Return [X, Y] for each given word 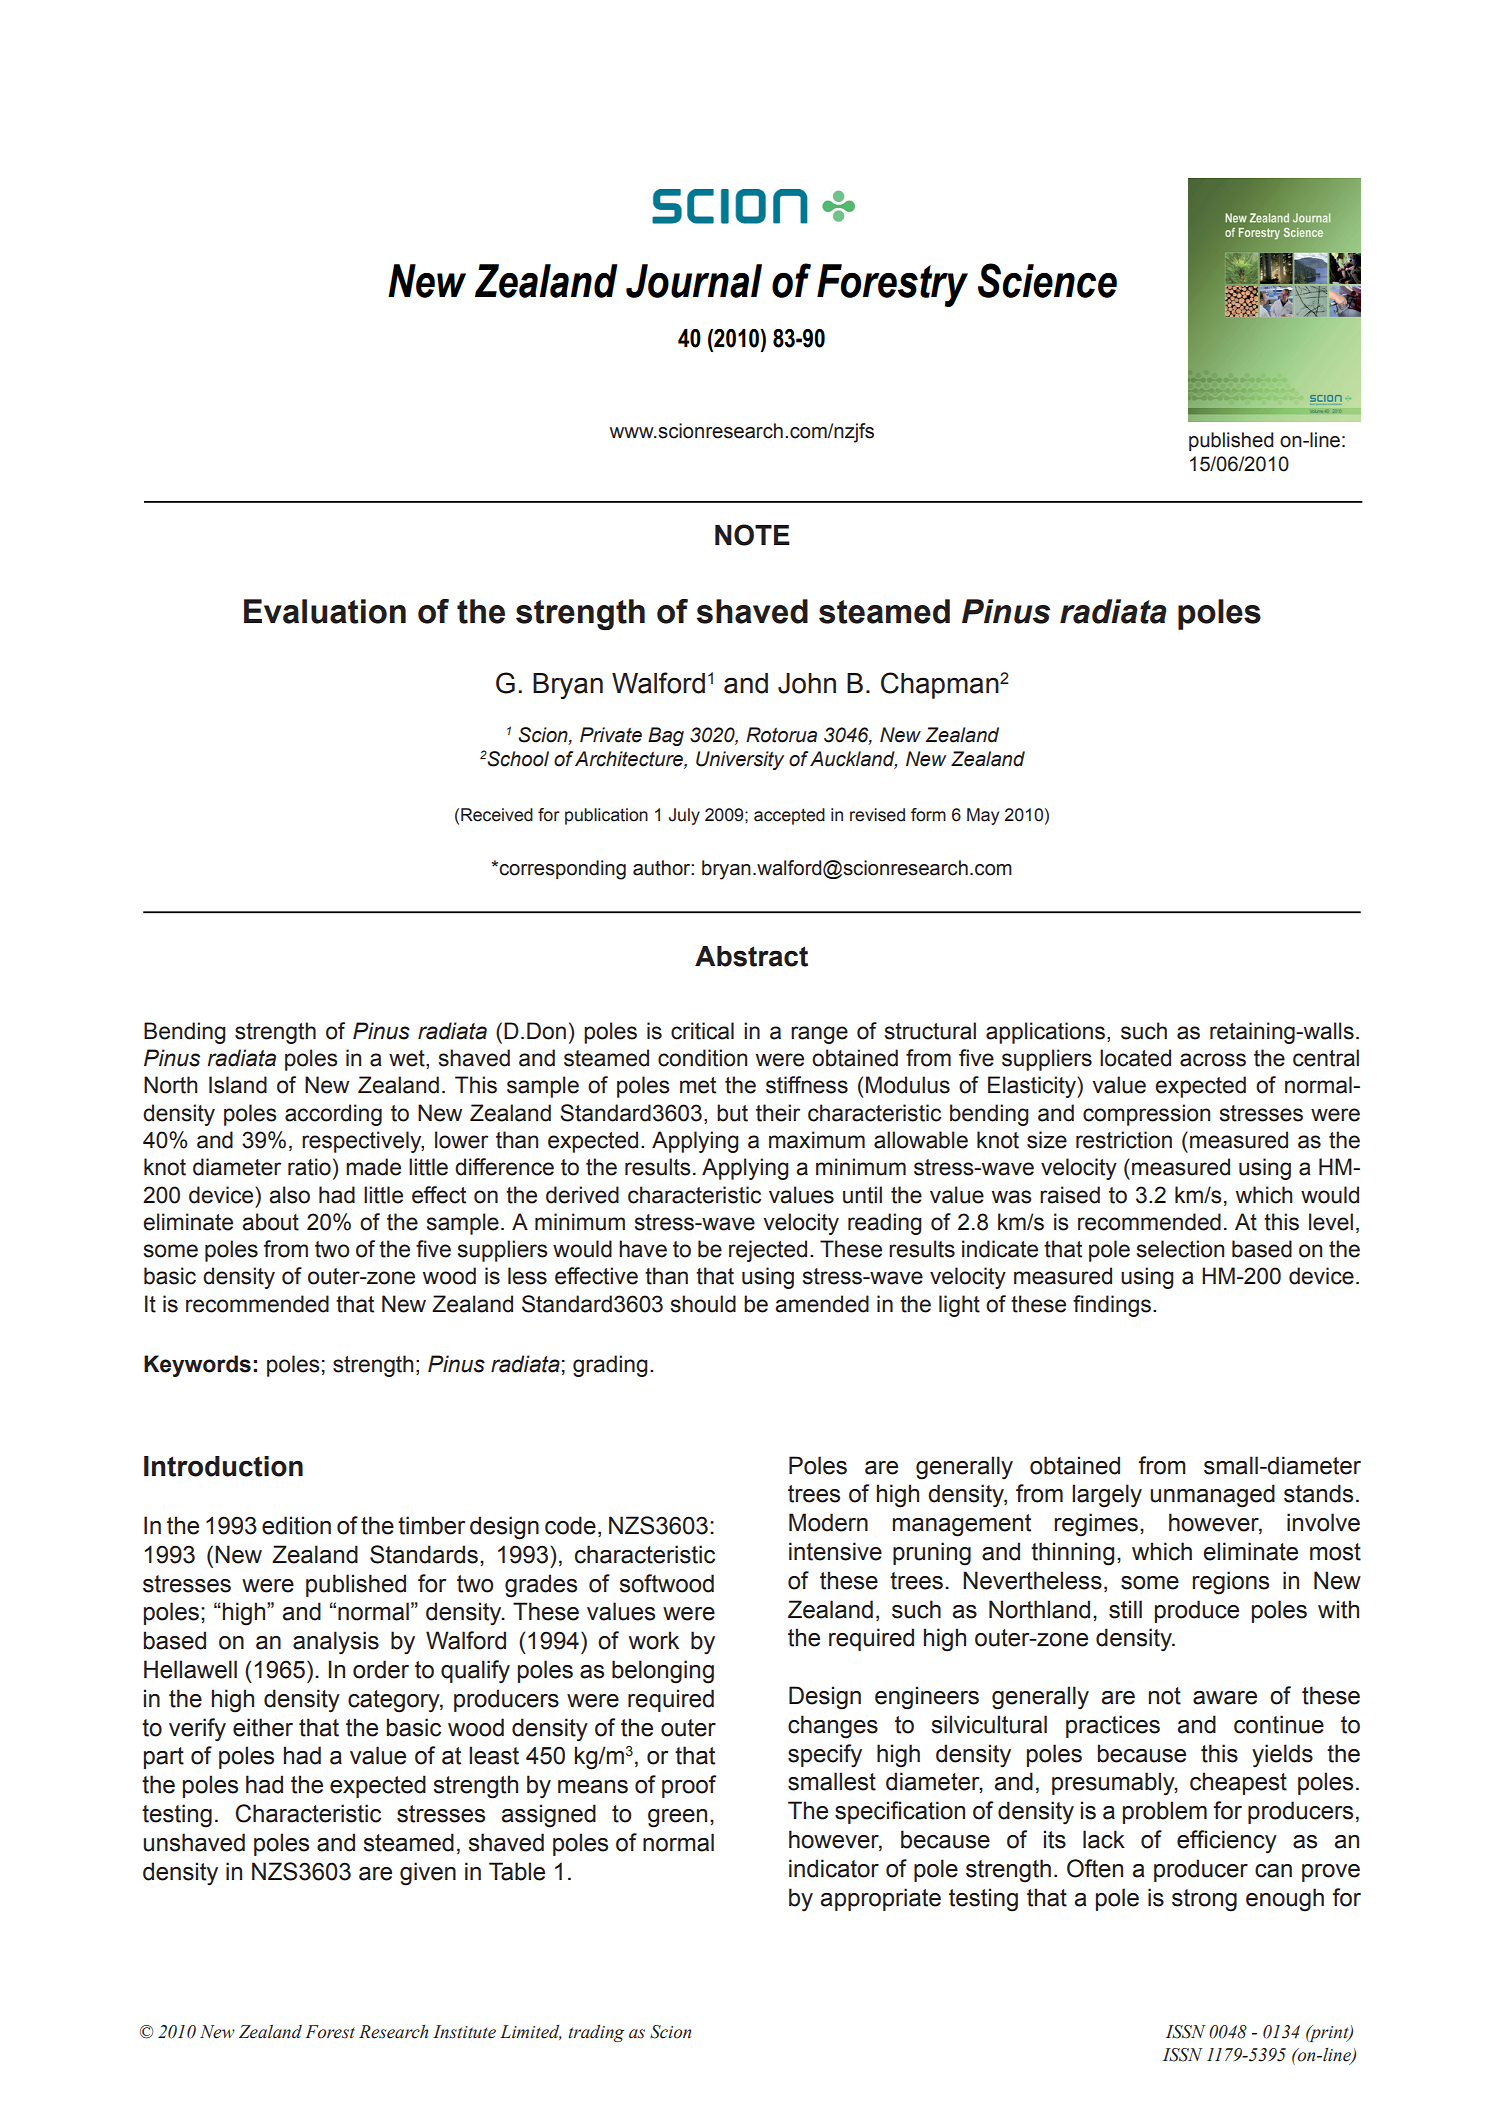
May [983, 816]
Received [497, 815]
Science [1047, 280]
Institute [464, 2032]
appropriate [881, 1899]
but [732, 1113]
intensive [835, 1551]
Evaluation [325, 611]
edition [296, 1525]
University [740, 760]
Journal [694, 281]
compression [1146, 1115]
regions [1231, 1583]
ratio [309, 1167]
